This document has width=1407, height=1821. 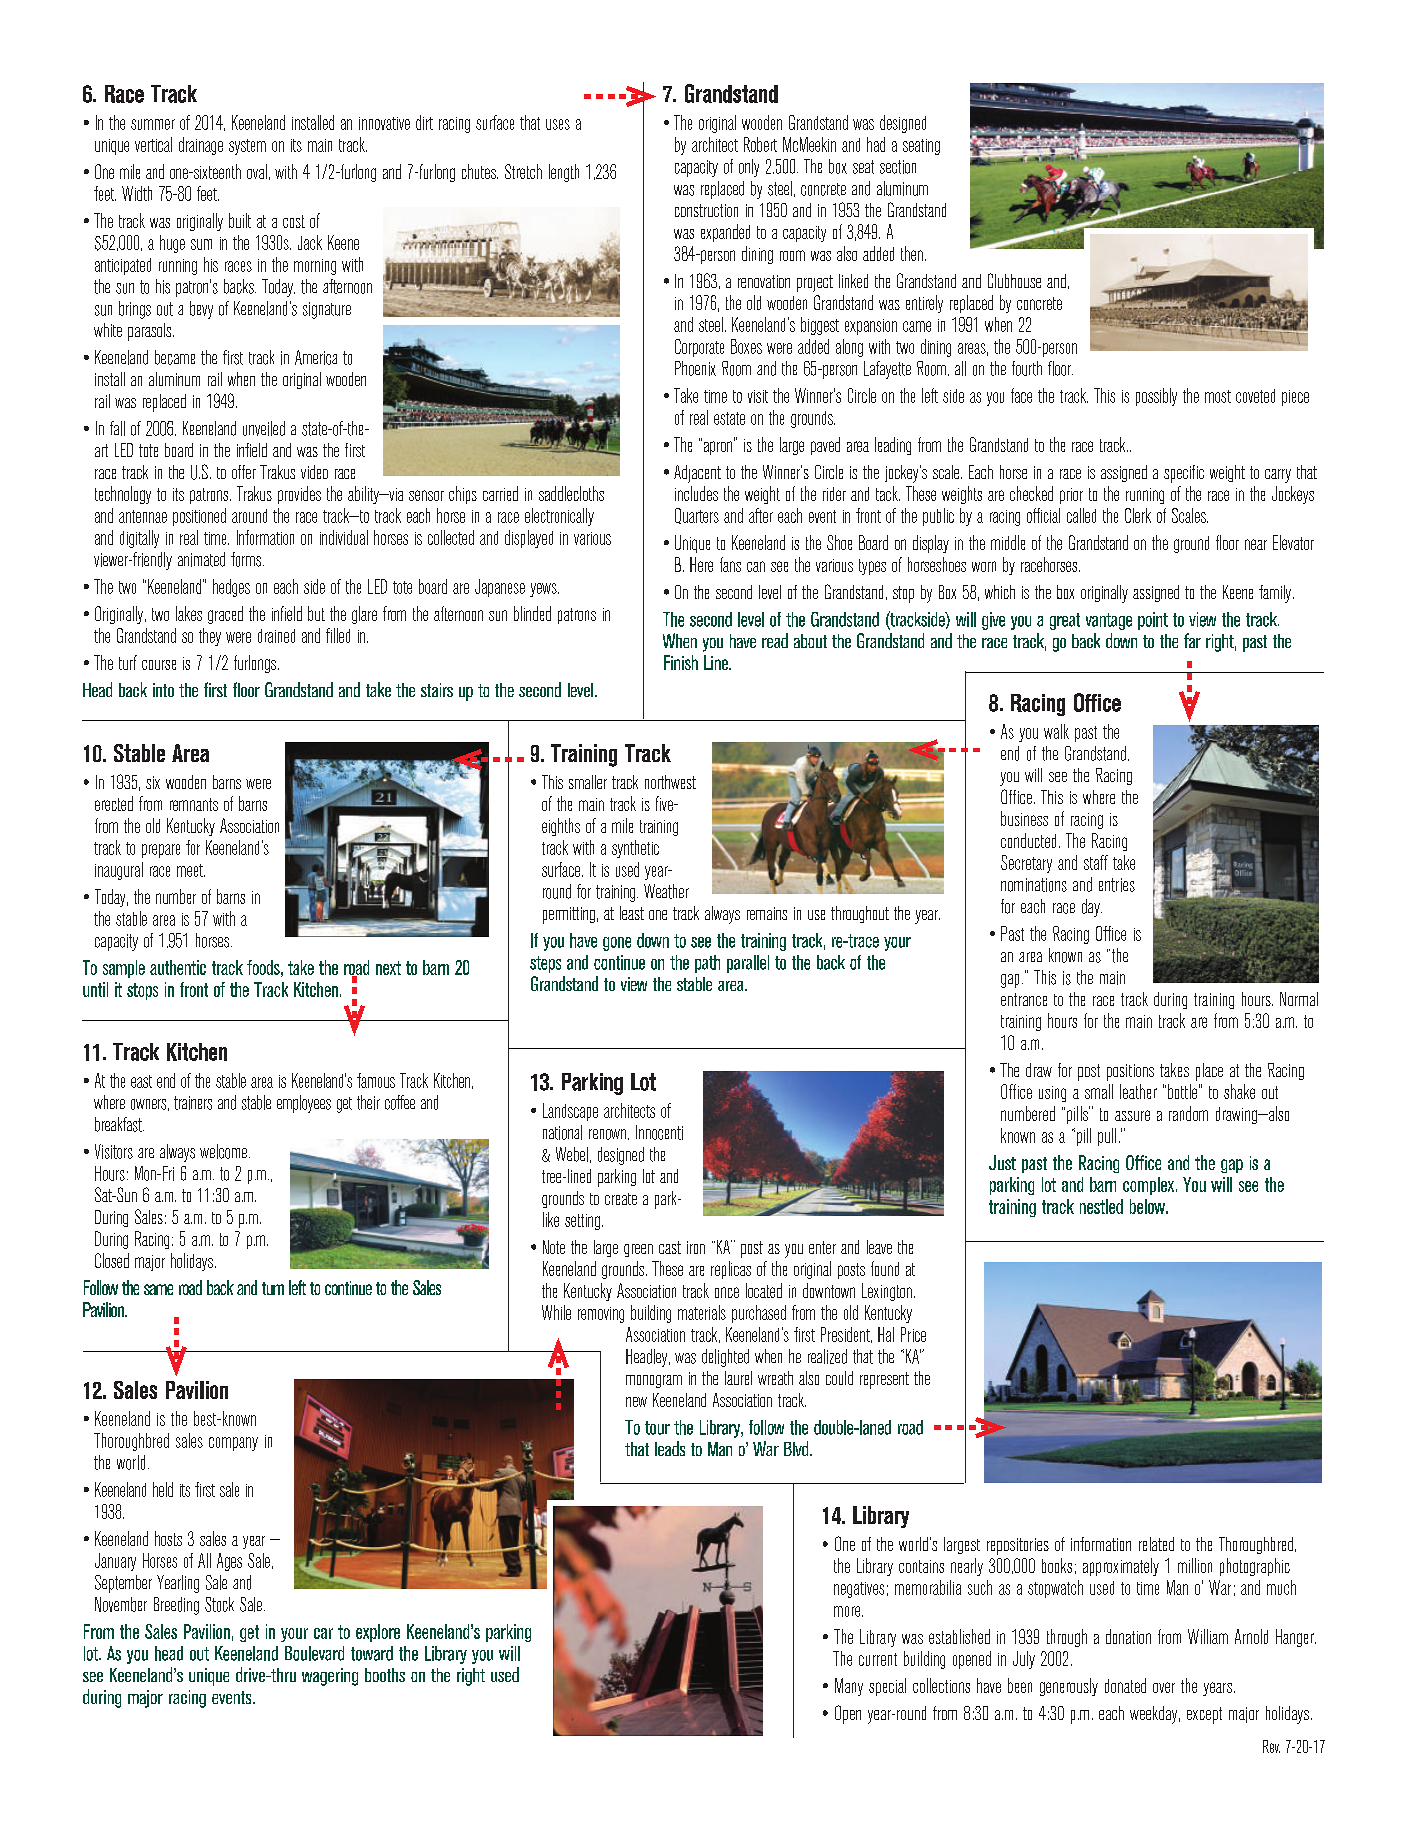 I want to click on wagering, so click(x=330, y=1677).
